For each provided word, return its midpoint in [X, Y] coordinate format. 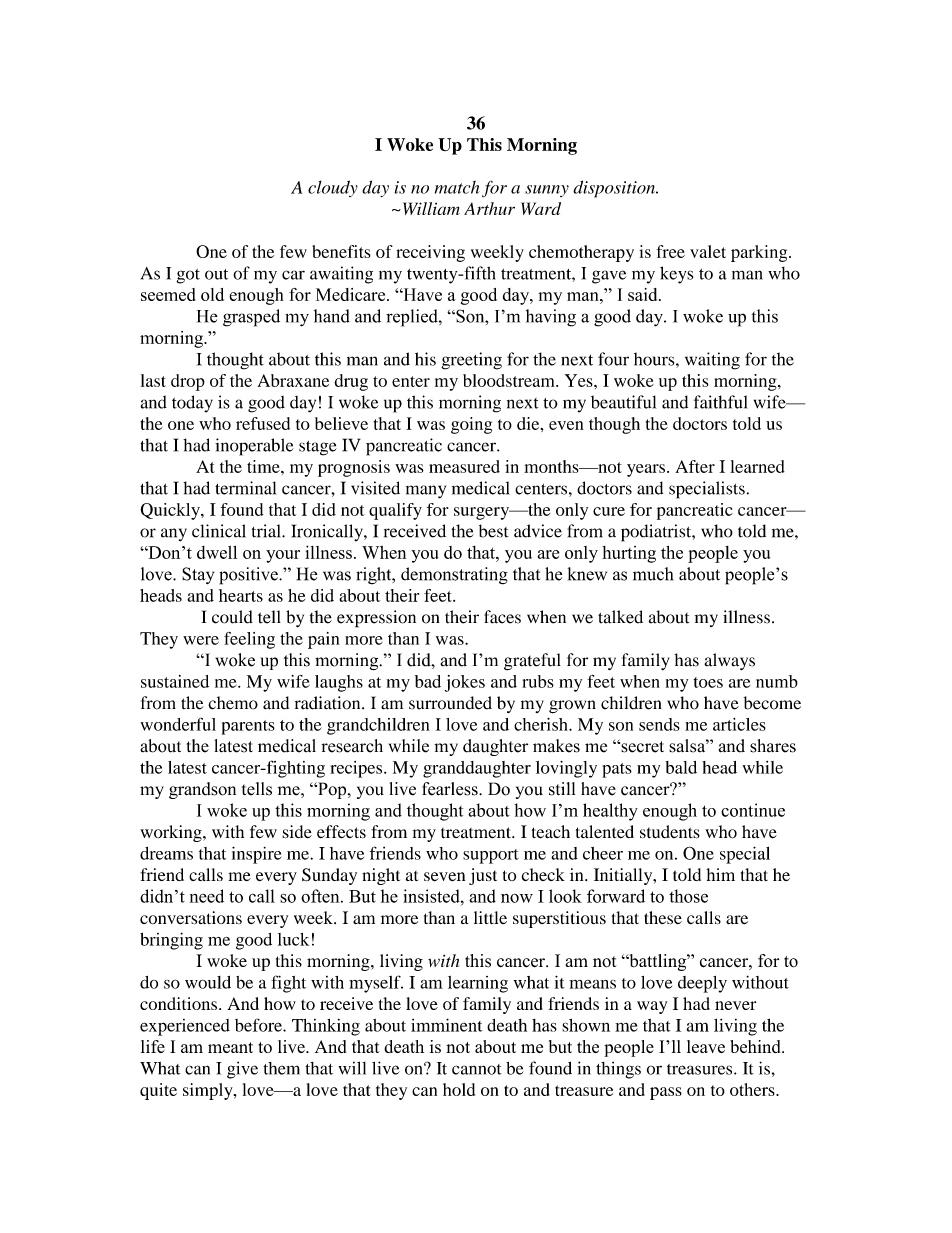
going [471, 425]
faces [502, 617]
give [242, 1070]
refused [263, 423]
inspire [256, 855]
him [720, 874]
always [729, 662]
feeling [249, 640]
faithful [721, 402]
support [491, 856]
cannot [477, 1069]
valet [708, 251]
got [188, 276]
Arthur [489, 208]
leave [706, 1046]
